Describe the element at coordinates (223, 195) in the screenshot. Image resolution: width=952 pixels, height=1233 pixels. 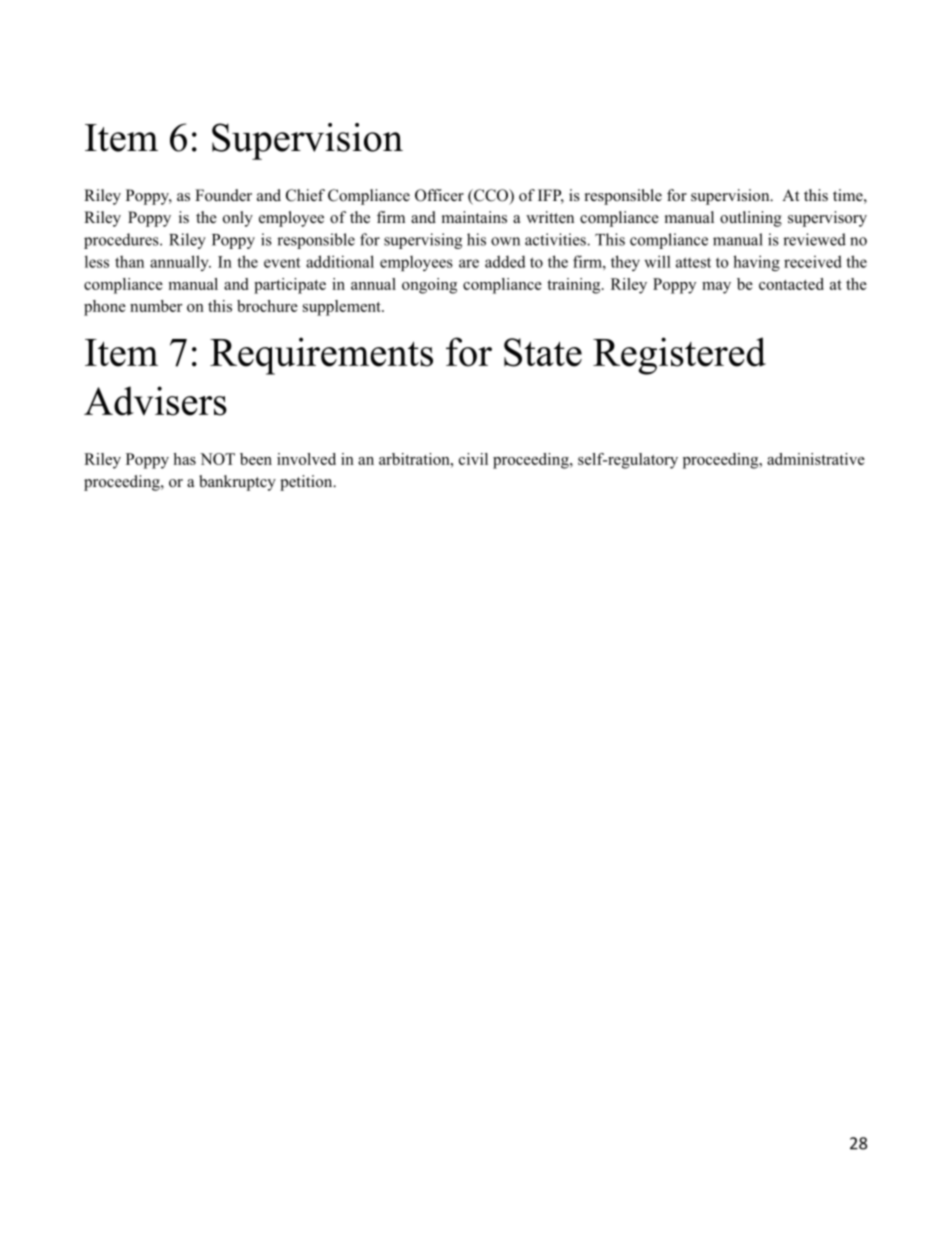
I see `Founder` at that location.
